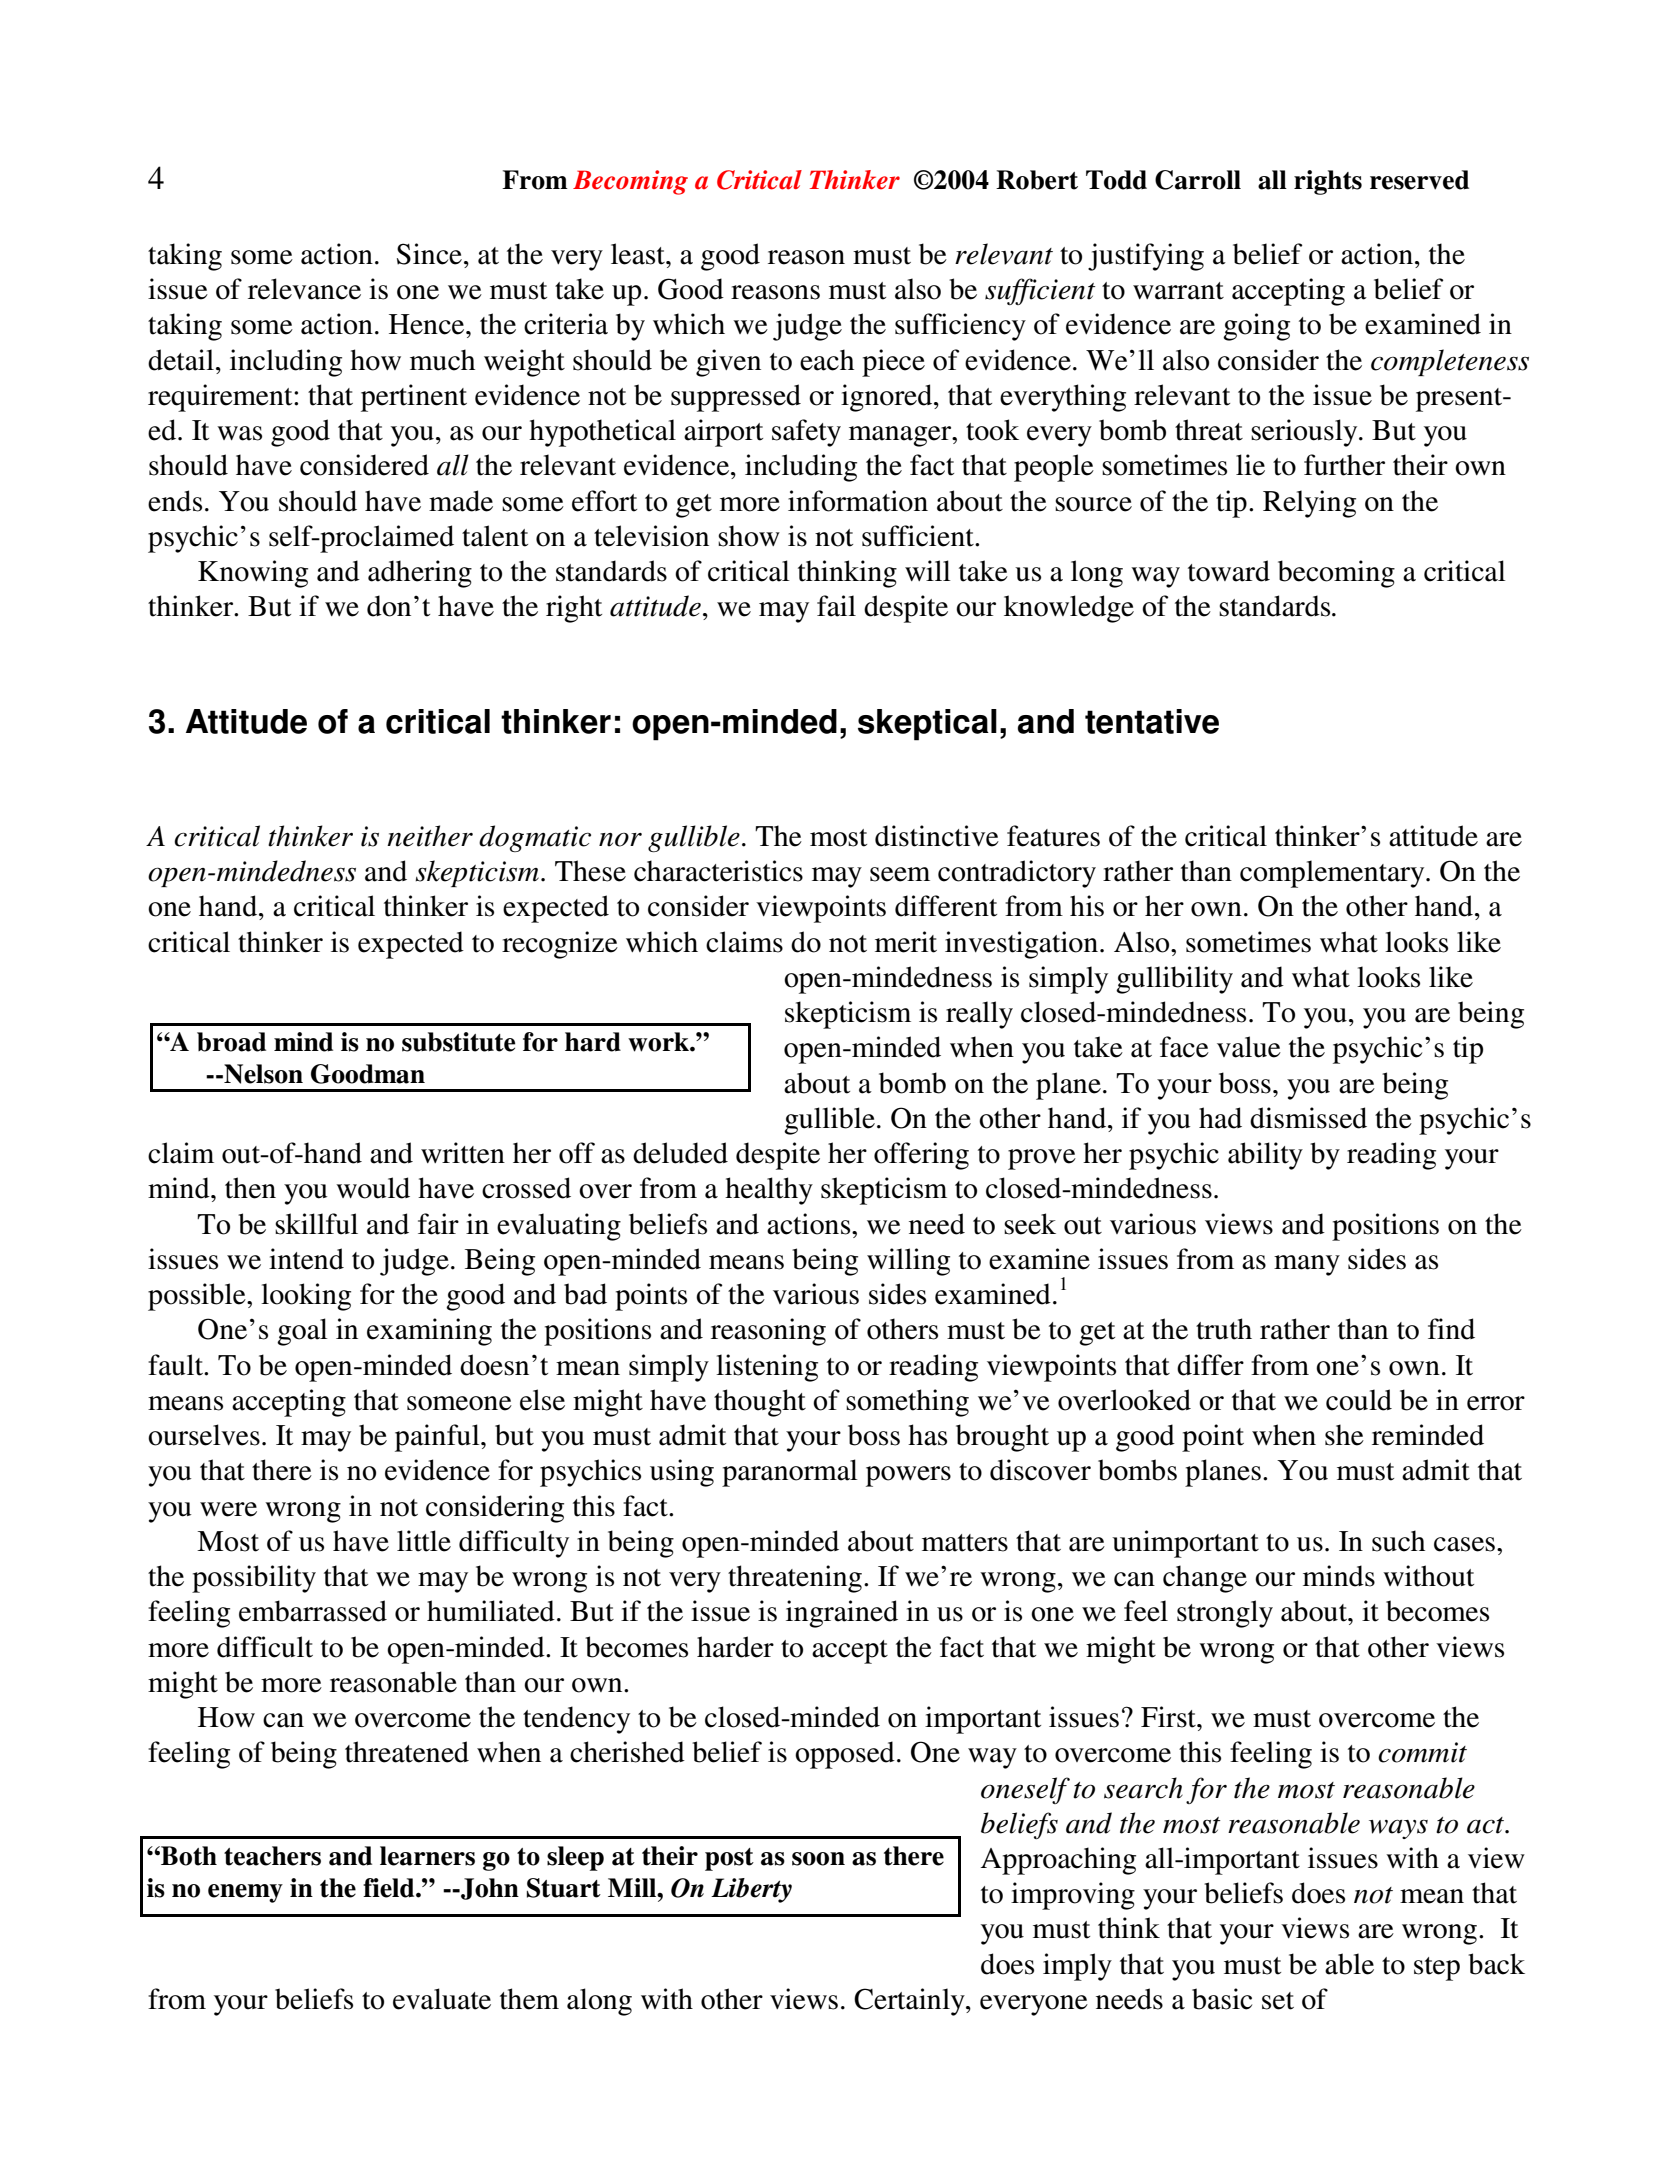 Image resolution: width=1680 pixels, height=2174 pixels. I want to click on enemy, so click(245, 1893).
